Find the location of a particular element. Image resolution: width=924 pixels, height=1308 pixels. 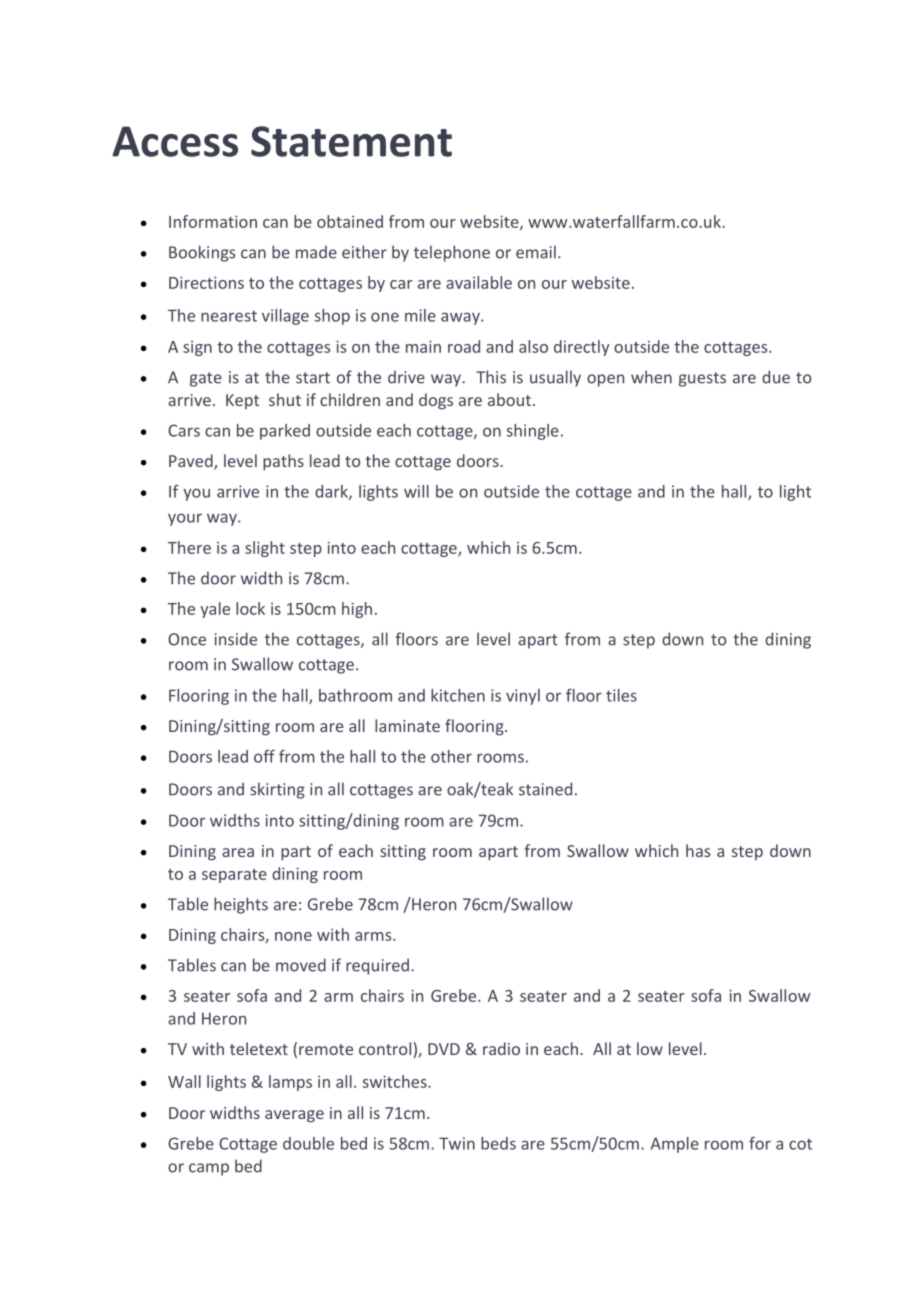

inside is located at coordinates (236, 639).
